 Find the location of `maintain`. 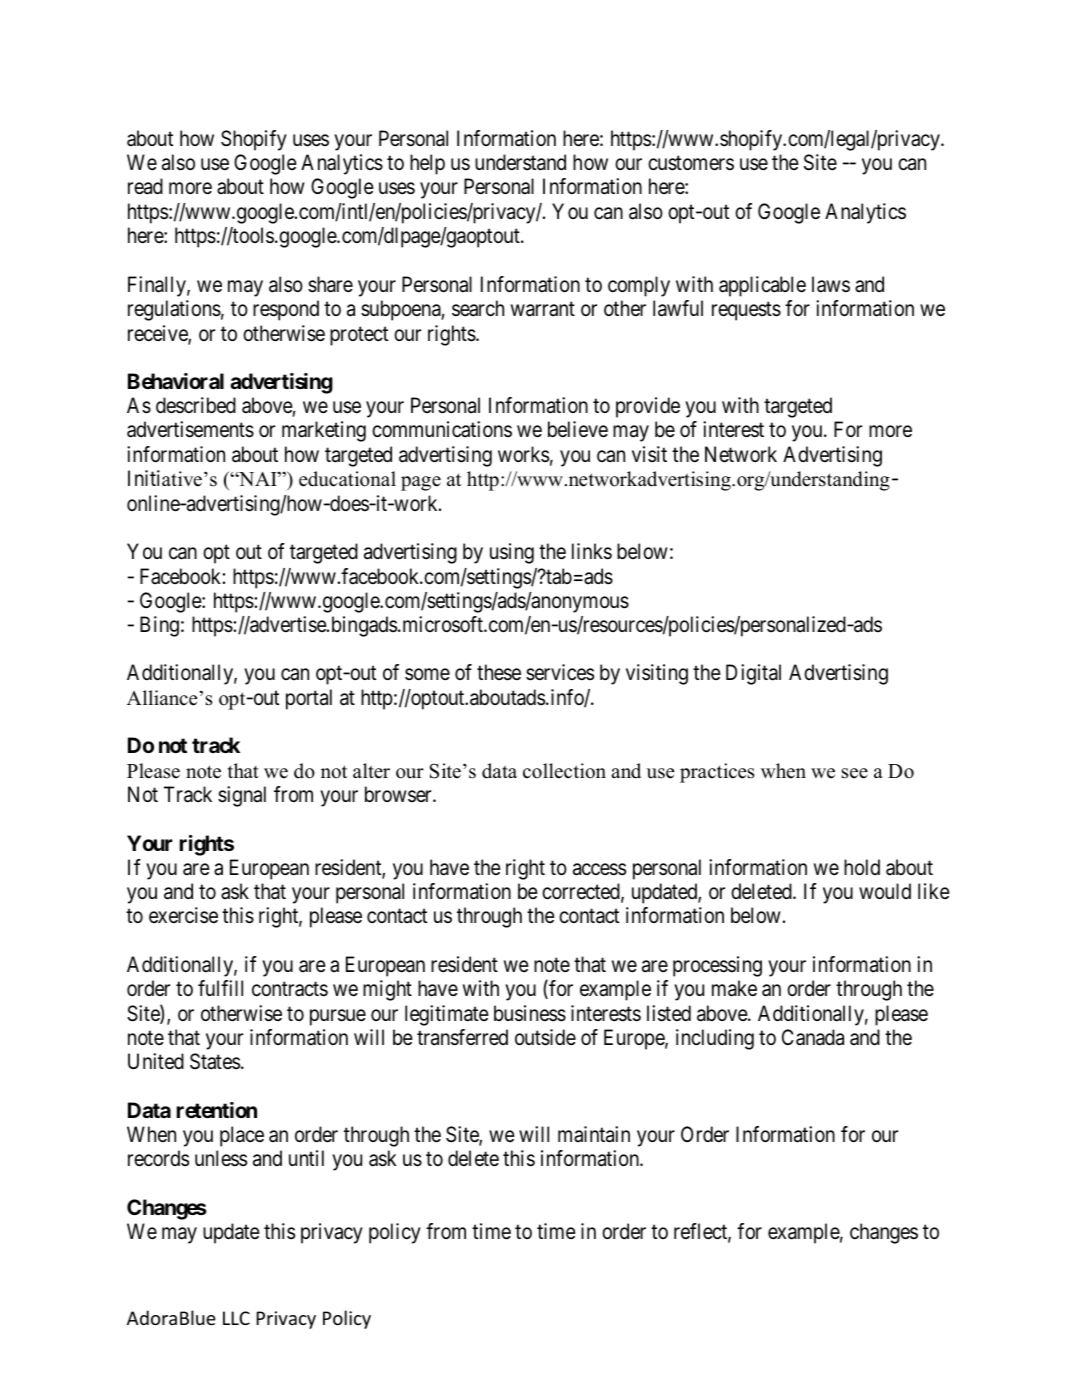

maintain is located at coordinates (594, 1134).
